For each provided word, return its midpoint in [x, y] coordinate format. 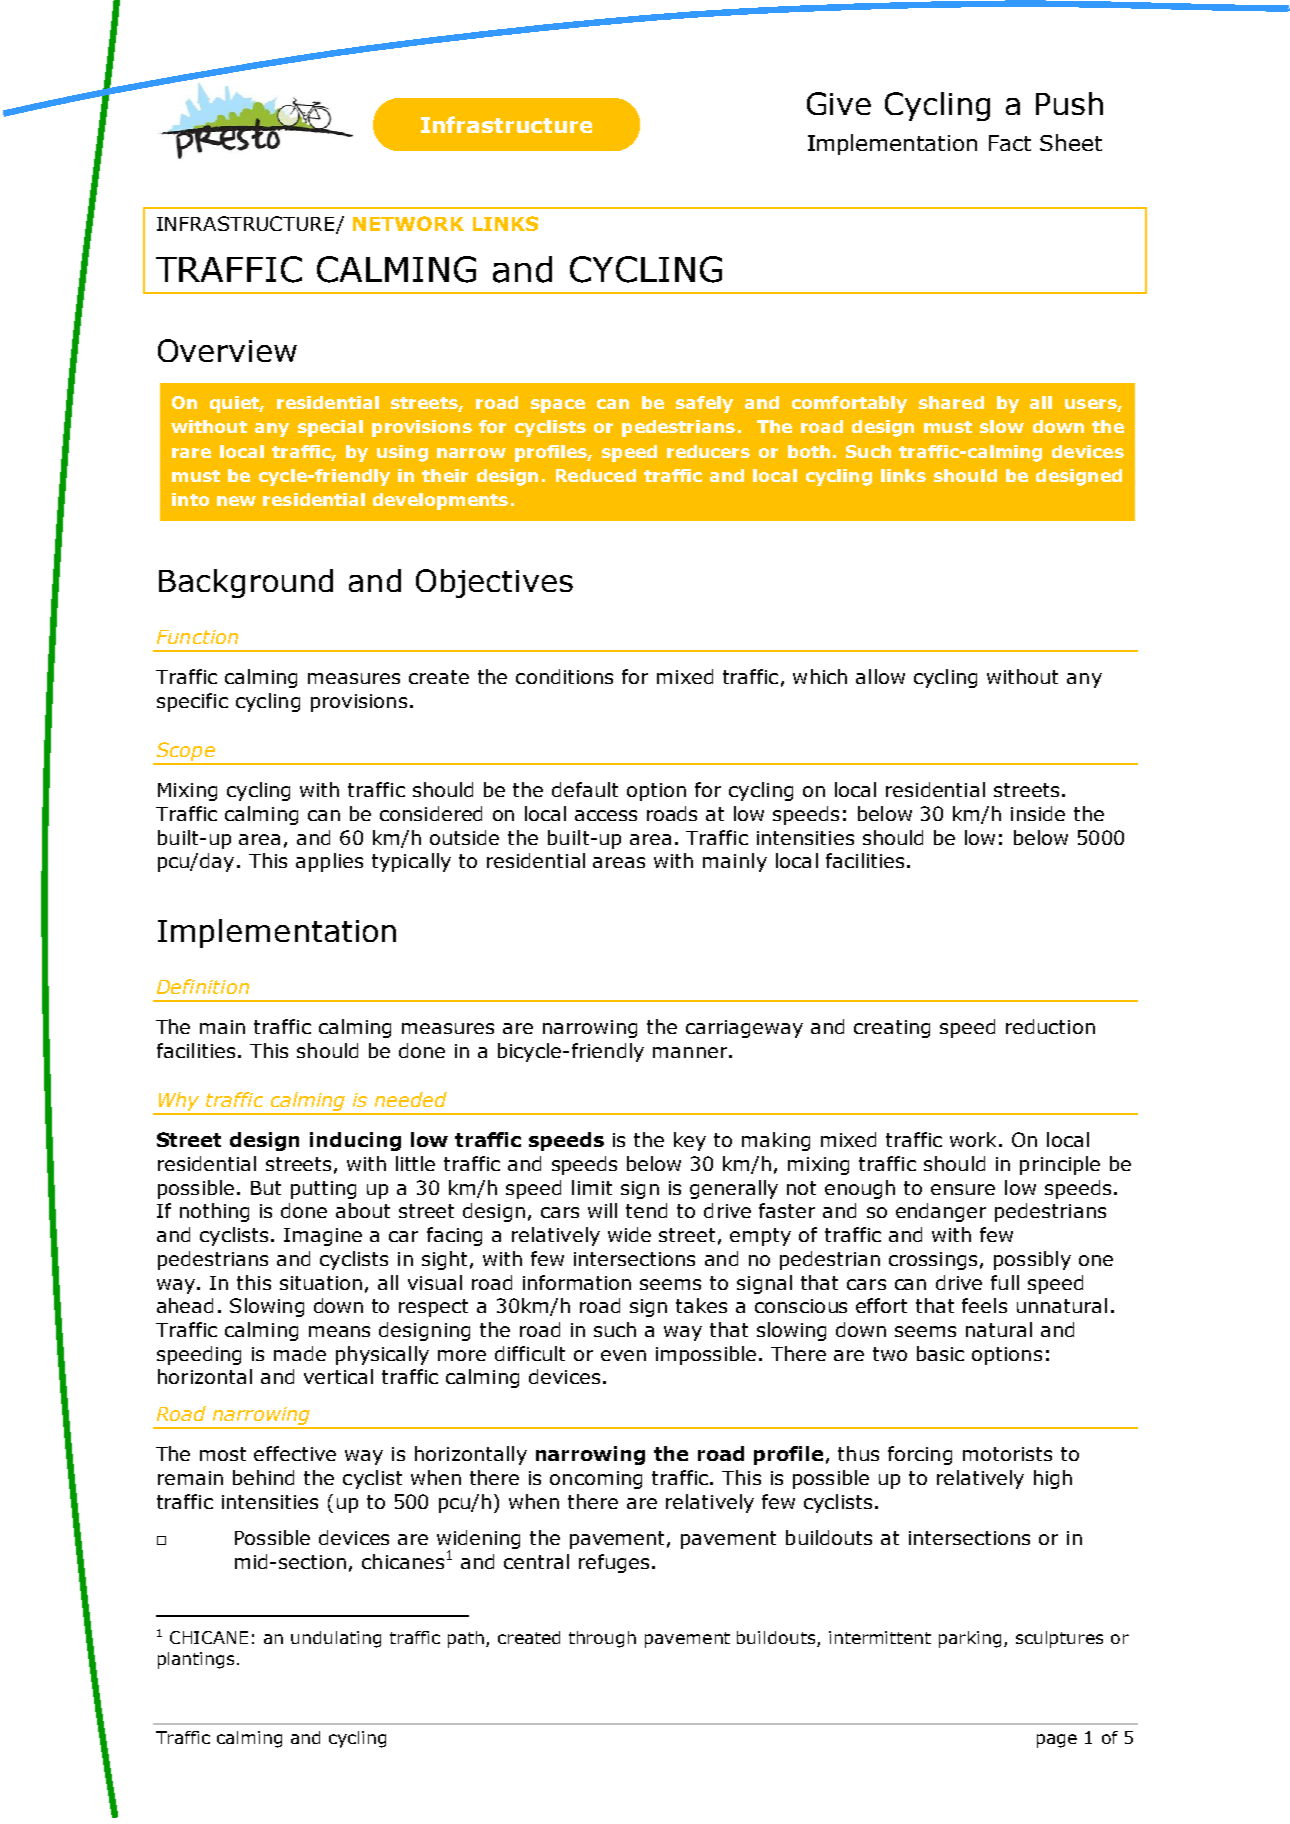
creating [892, 1029]
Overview [227, 350]
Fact [1010, 143]
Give [839, 103]
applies [329, 862]
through [602, 1639]
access [606, 815]
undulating [336, 1639]
